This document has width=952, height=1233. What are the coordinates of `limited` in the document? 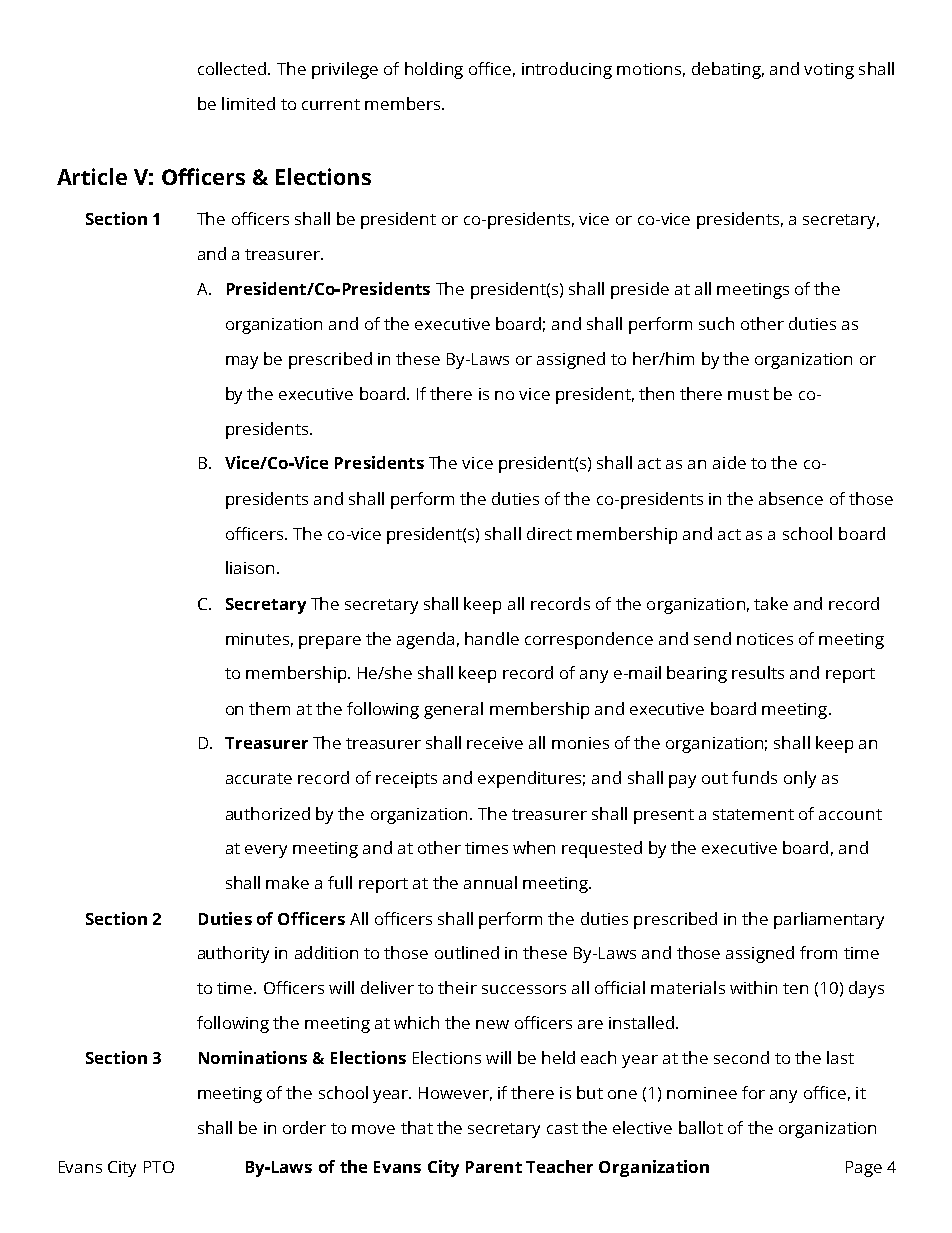 It's located at (248, 103).
